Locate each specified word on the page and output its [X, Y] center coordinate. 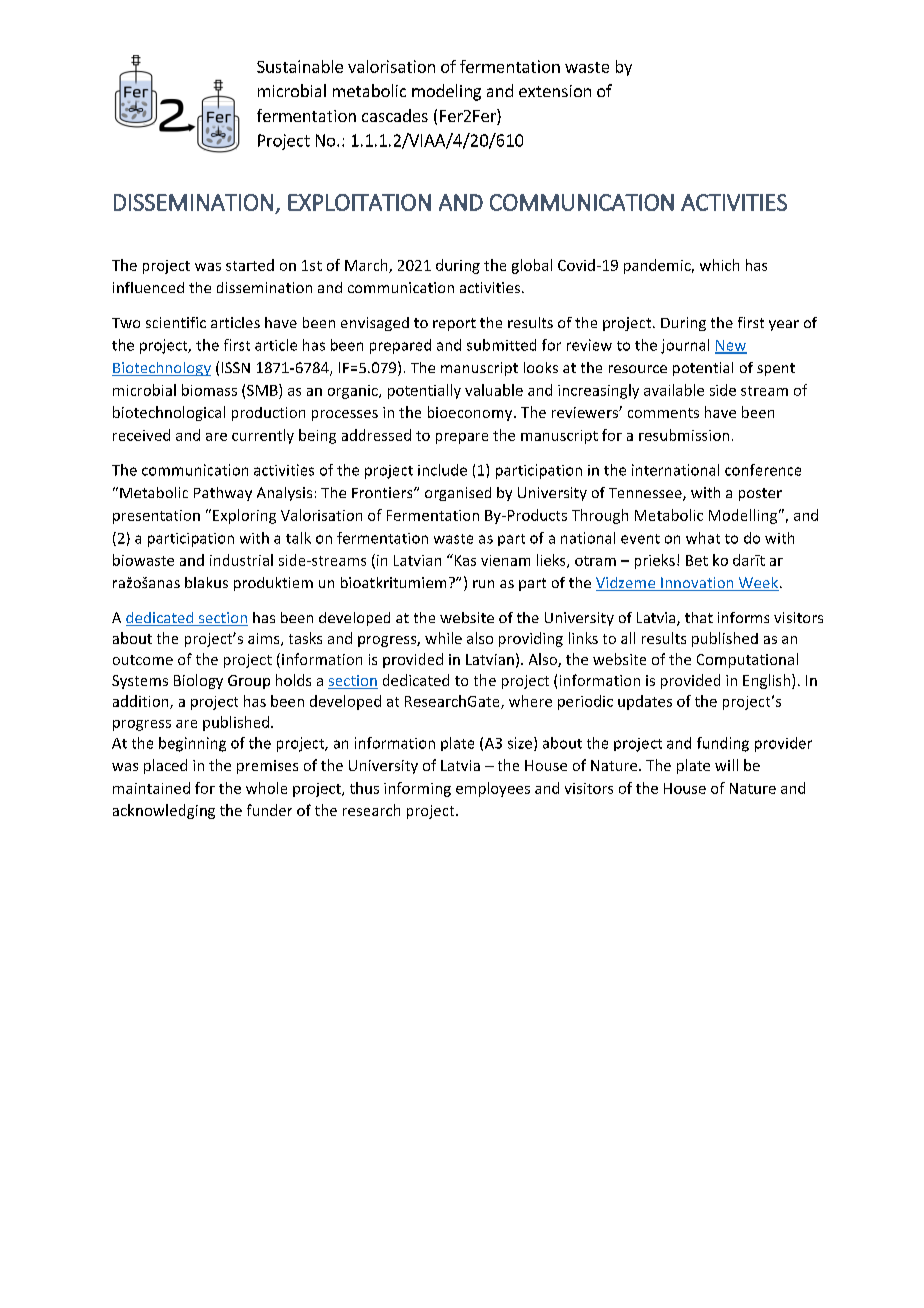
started [250, 265]
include [442, 470]
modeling [446, 92]
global [532, 266]
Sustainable [300, 66]
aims [265, 639]
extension [555, 91]
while [443, 638]
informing [417, 789]
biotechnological [169, 413]
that [699, 617]
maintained [151, 788]
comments [663, 413]
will [726, 765]
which [719, 265]
